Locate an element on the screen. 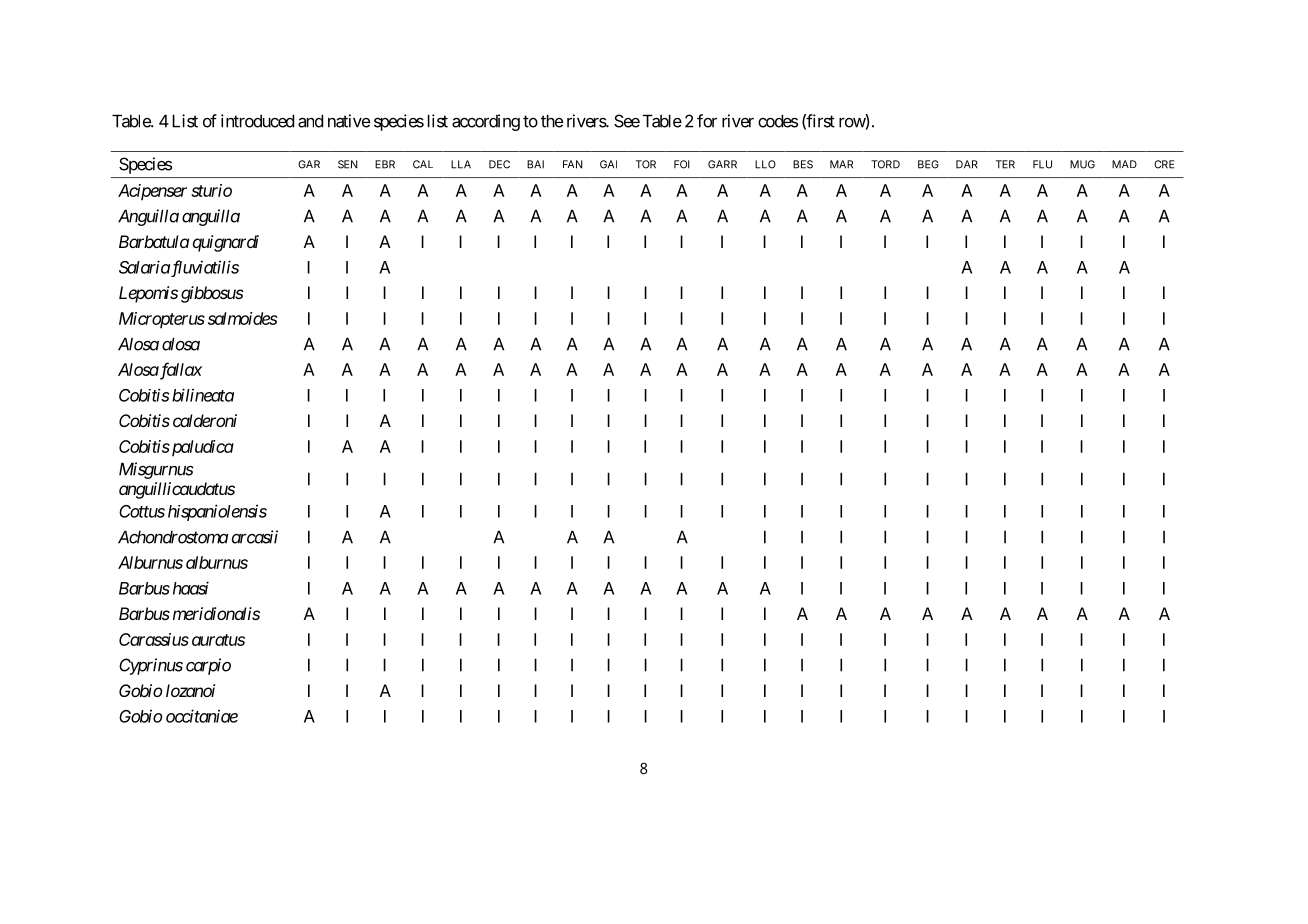  the is located at coordinates (552, 121).
